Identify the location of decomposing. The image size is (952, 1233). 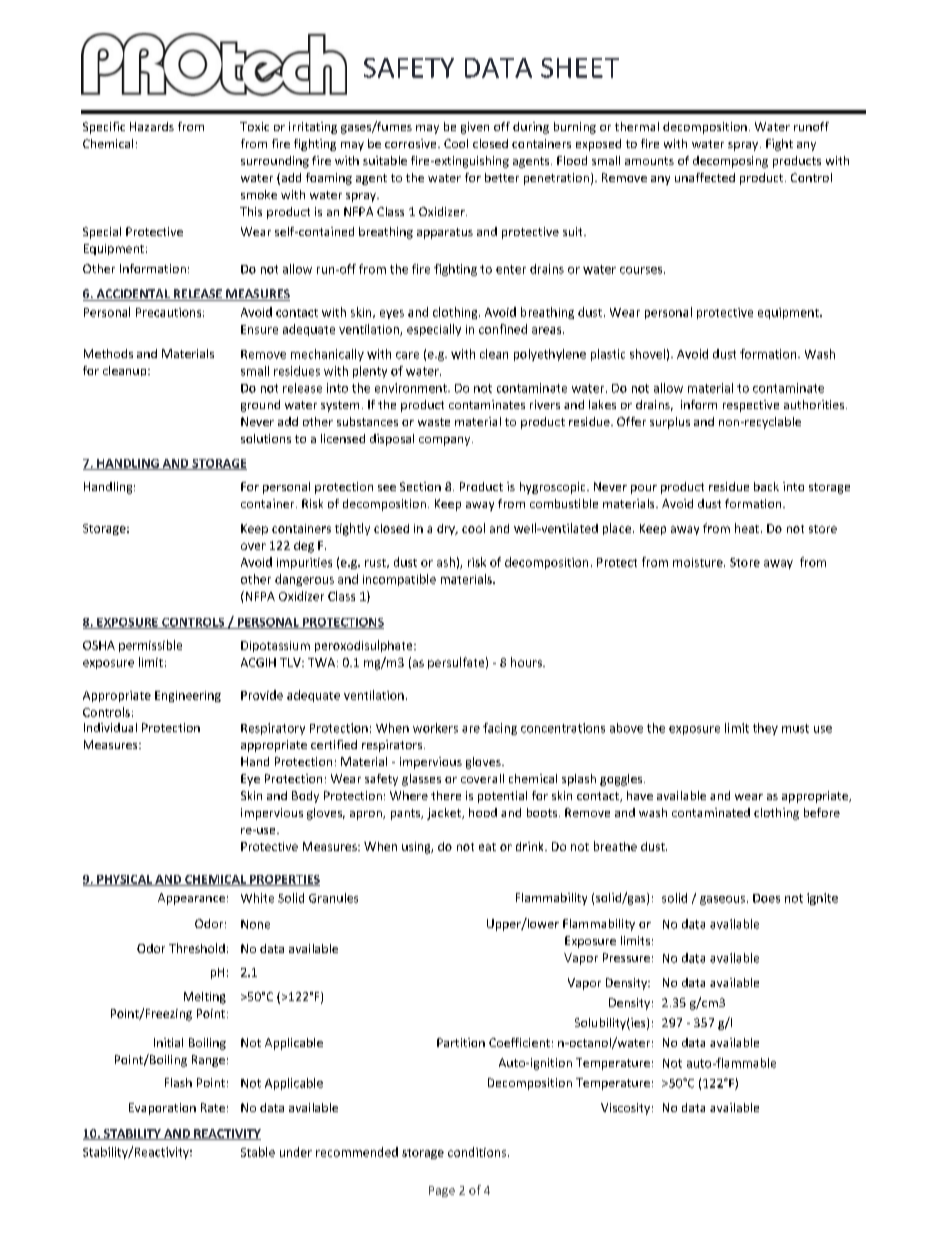
(730, 162).
